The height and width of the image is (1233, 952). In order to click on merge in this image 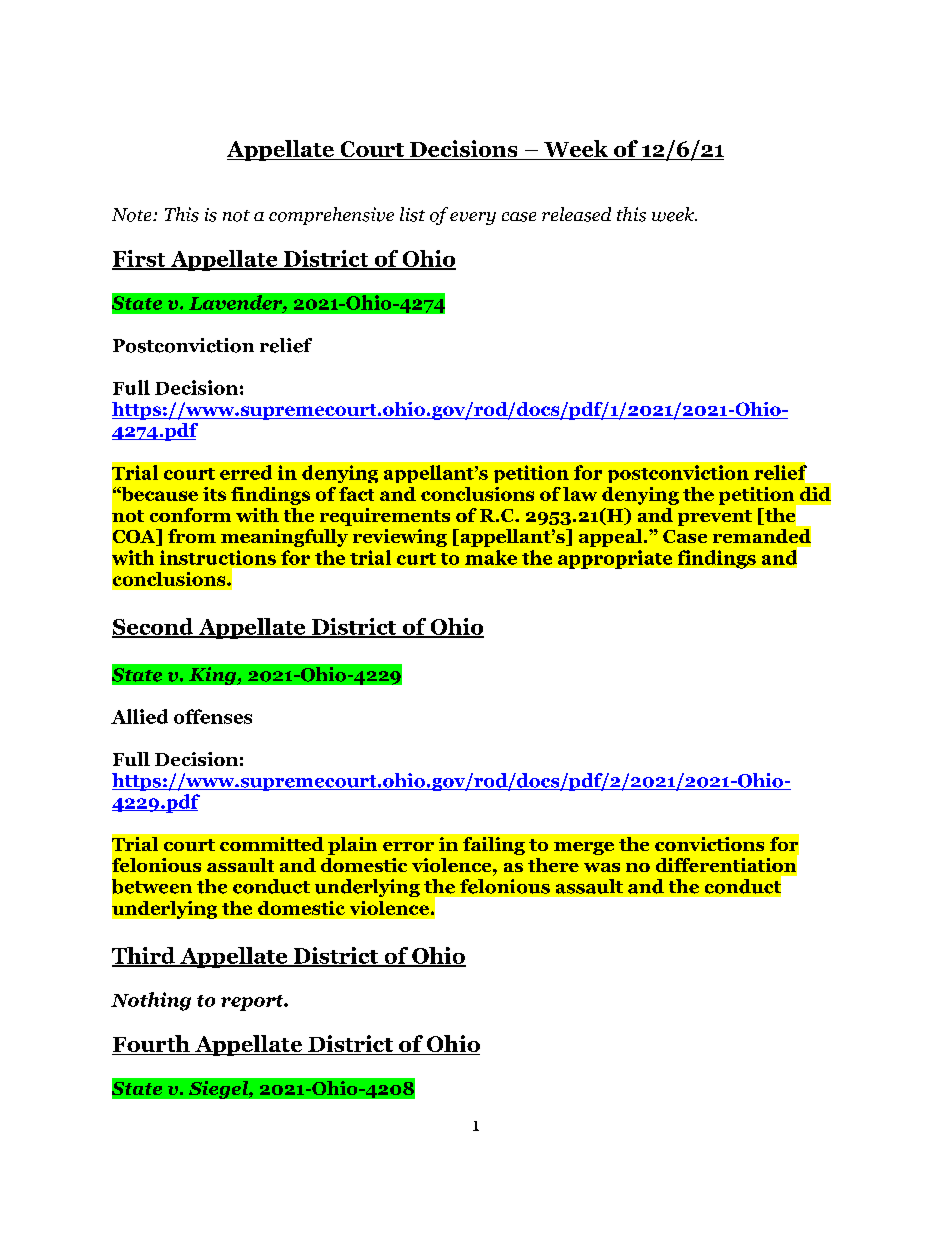, I will do `click(584, 848)`.
